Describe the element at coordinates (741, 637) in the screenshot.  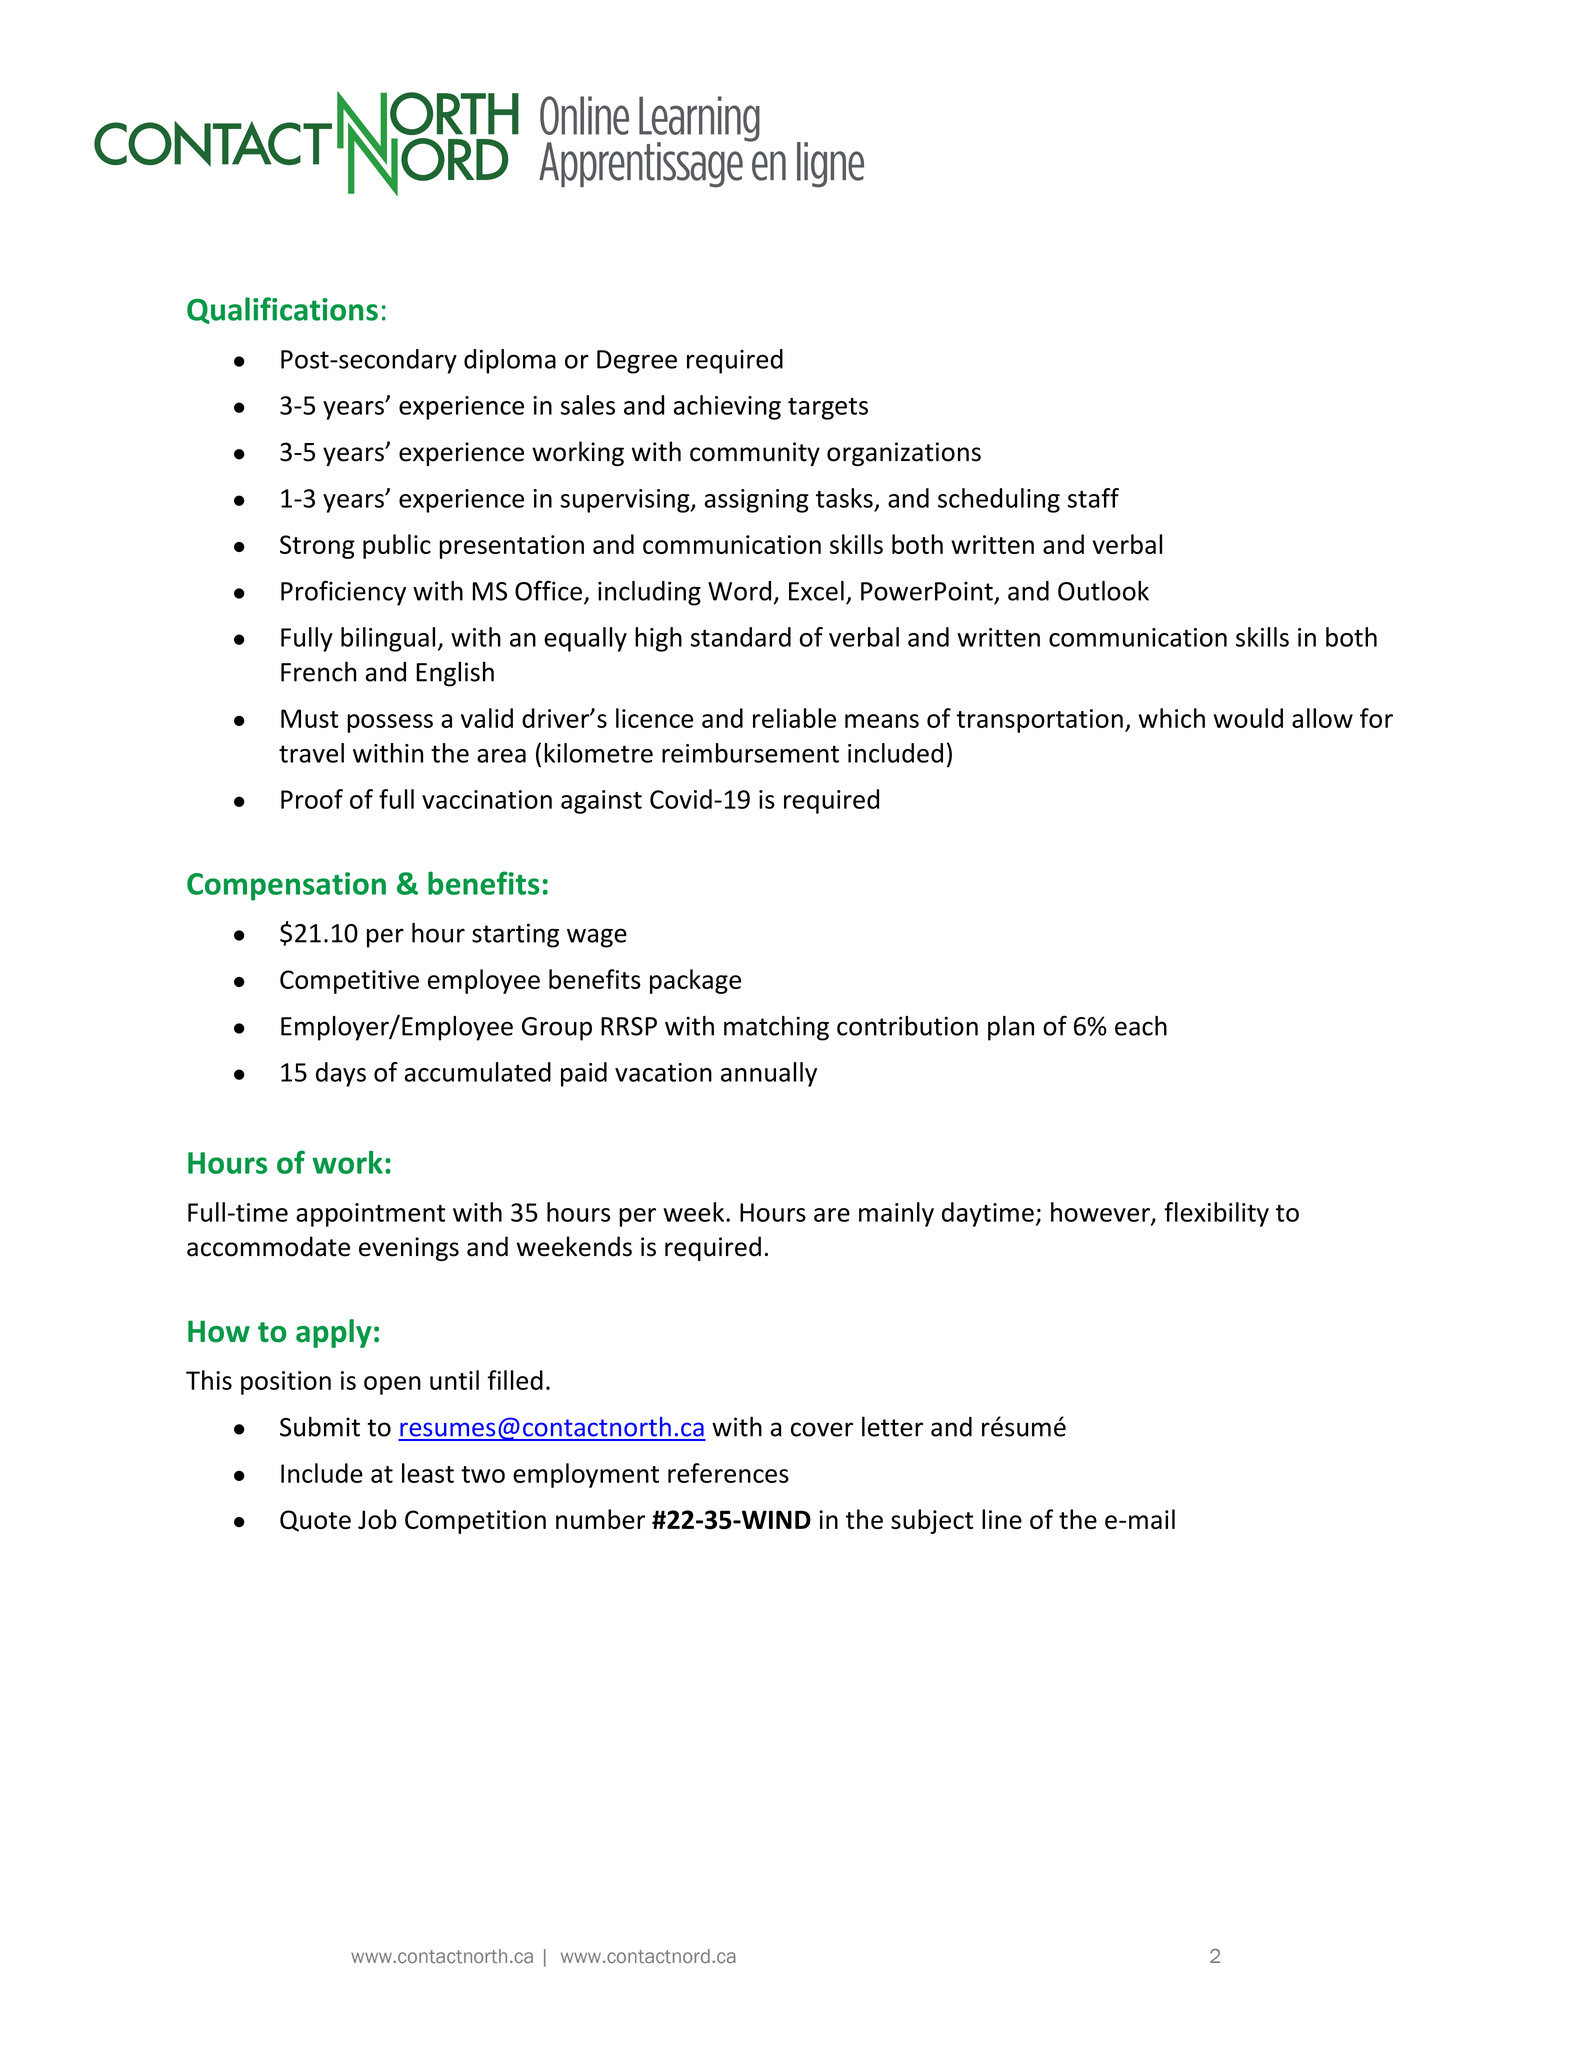
I see `standard` at that location.
